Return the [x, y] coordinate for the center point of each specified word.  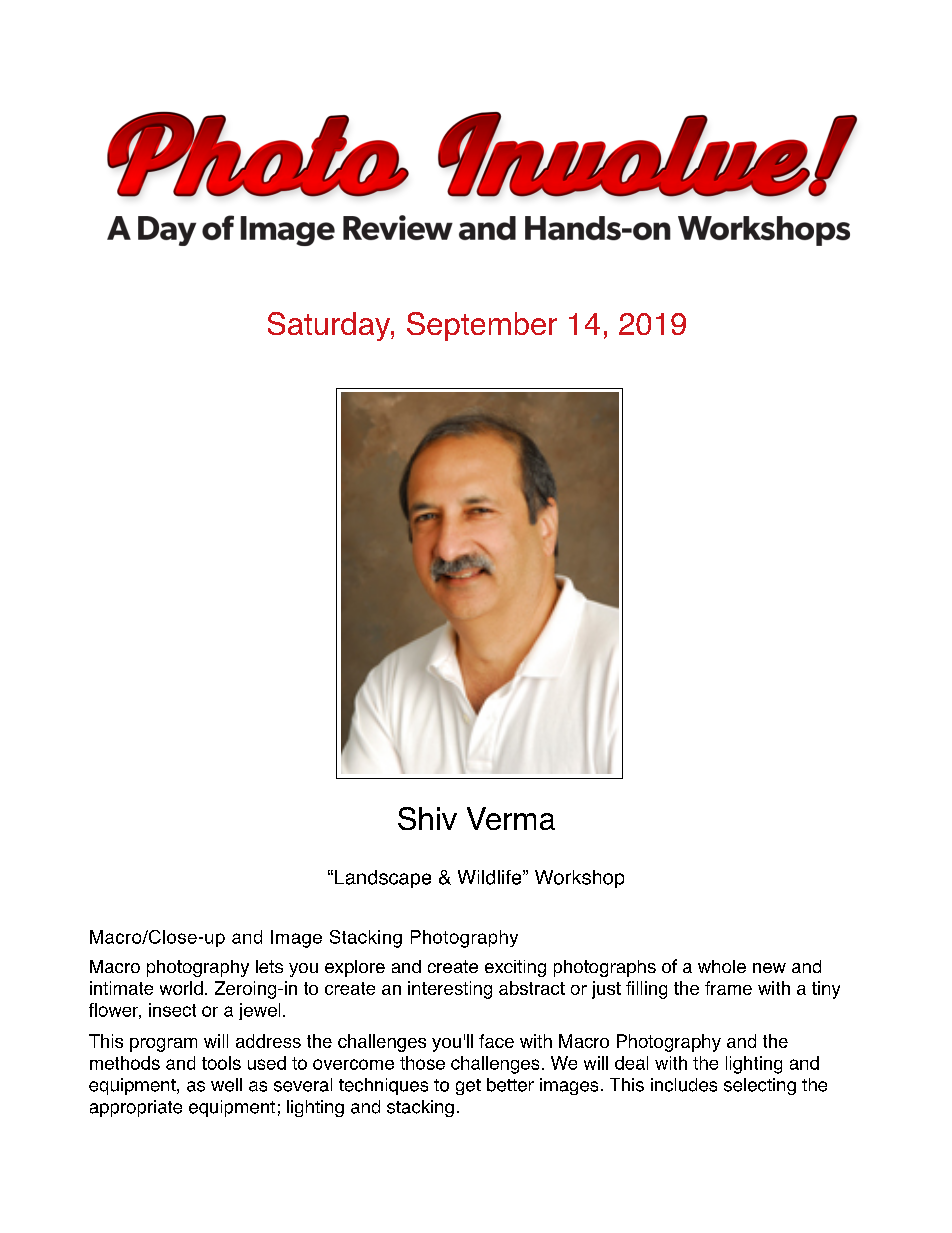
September [482, 326]
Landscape [381, 879]
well [226, 1085]
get [468, 1087]
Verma [511, 818]
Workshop [579, 879]
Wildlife [491, 877]
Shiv [427, 818]
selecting [760, 1086]
